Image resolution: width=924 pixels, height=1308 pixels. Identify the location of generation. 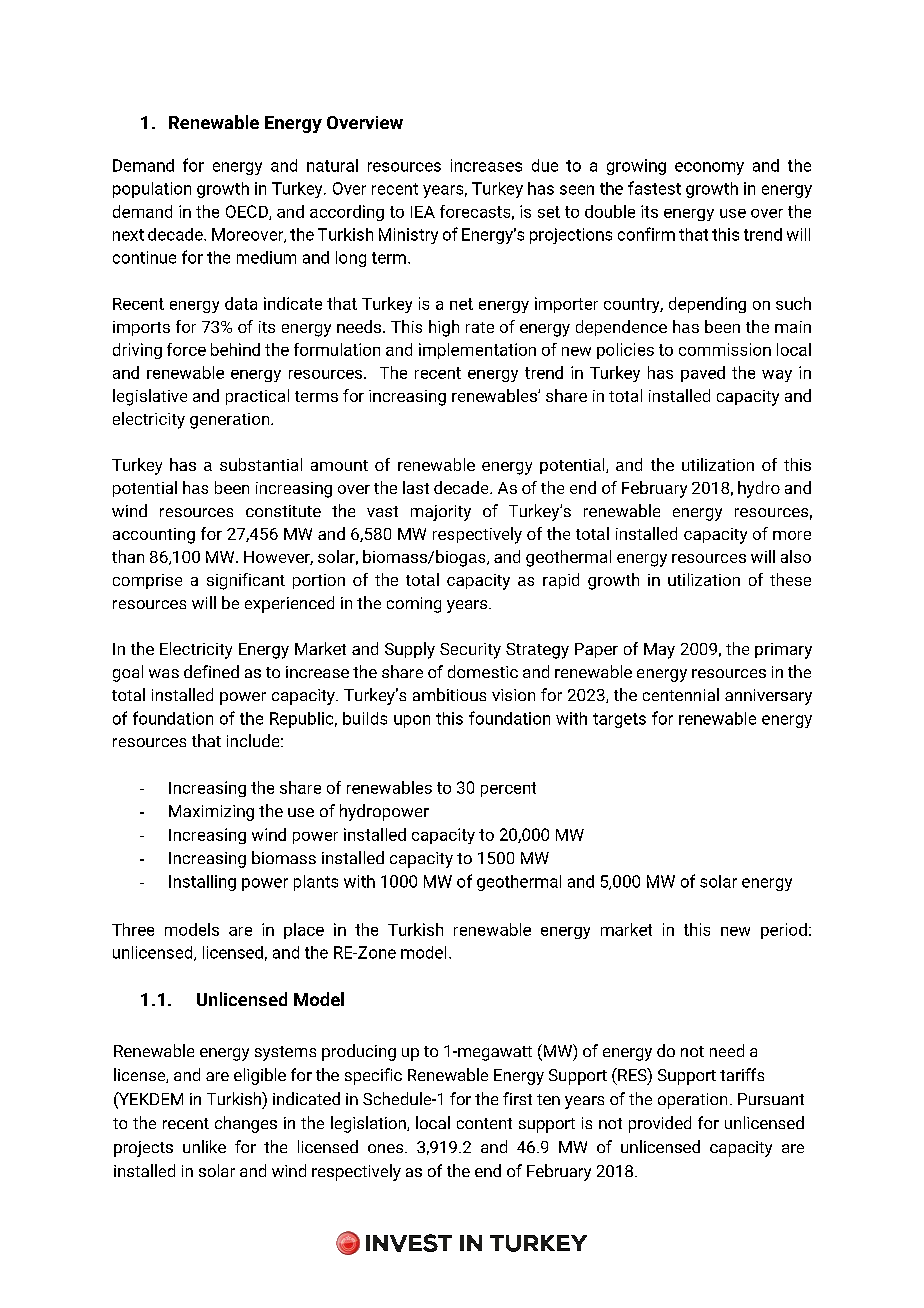
(231, 421).
